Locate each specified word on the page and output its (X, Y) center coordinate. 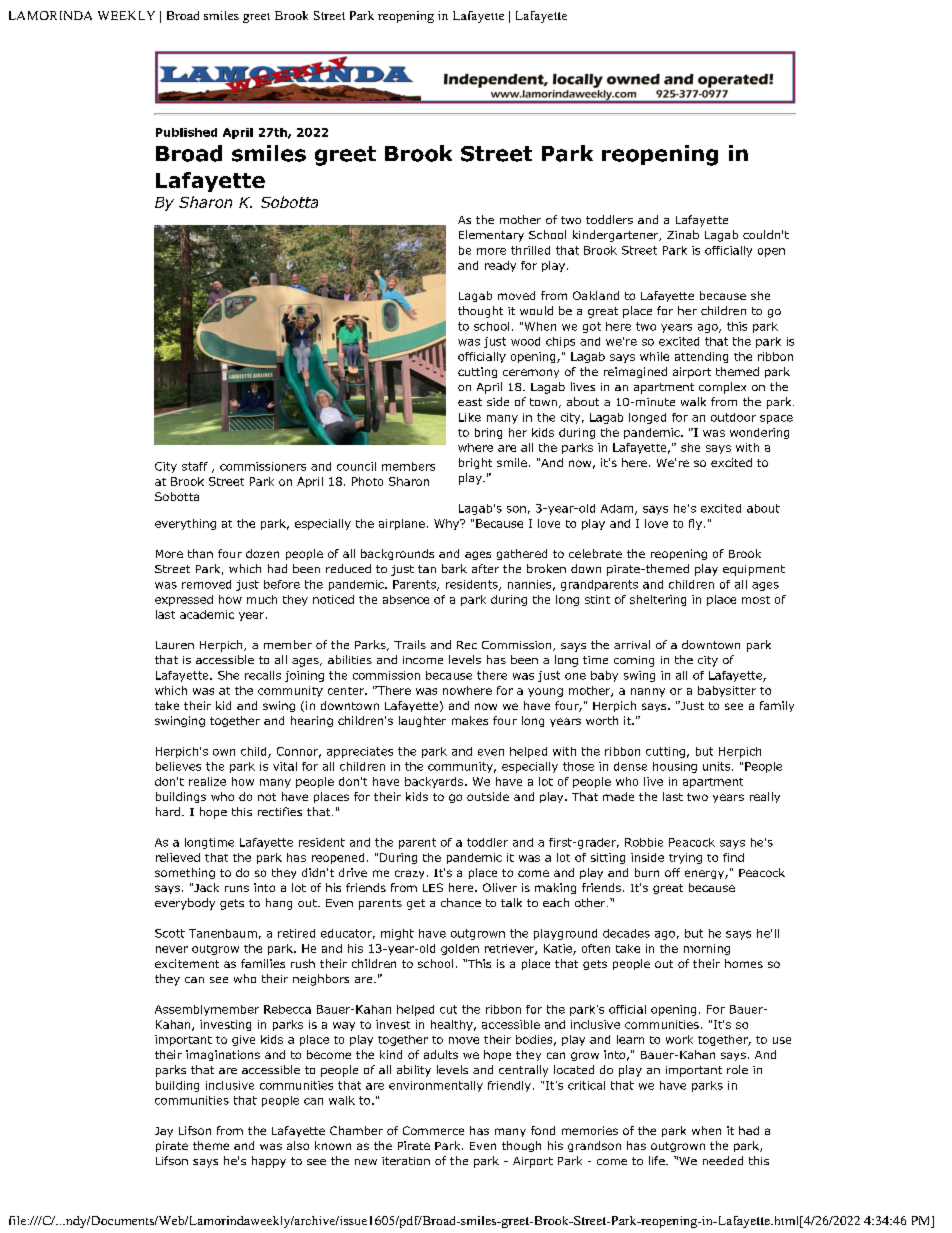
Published (186, 132)
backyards (435, 782)
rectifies (280, 811)
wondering (759, 433)
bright (475, 463)
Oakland (596, 295)
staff (195, 466)
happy (269, 1162)
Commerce (433, 1130)
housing (675, 767)
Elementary (491, 236)
